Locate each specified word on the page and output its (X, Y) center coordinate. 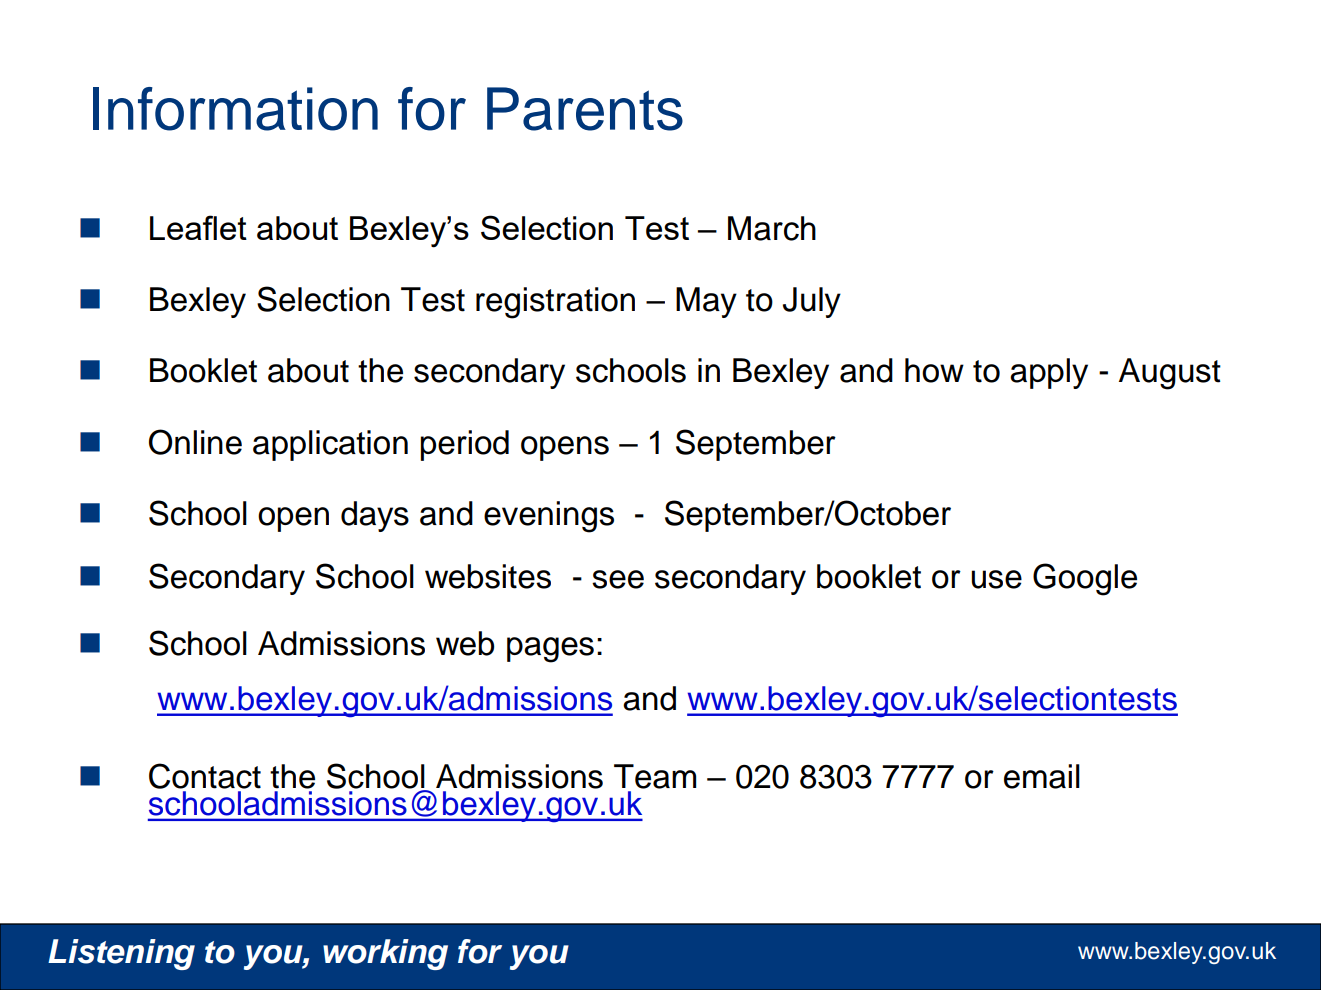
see (618, 579)
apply (1049, 373)
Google (1085, 579)
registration (555, 303)
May (706, 302)
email (1042, 776)
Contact (205, 776)
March (772, 228)
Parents (585, 109)
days (375, 516)
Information (235, 109)
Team (655, 776)
